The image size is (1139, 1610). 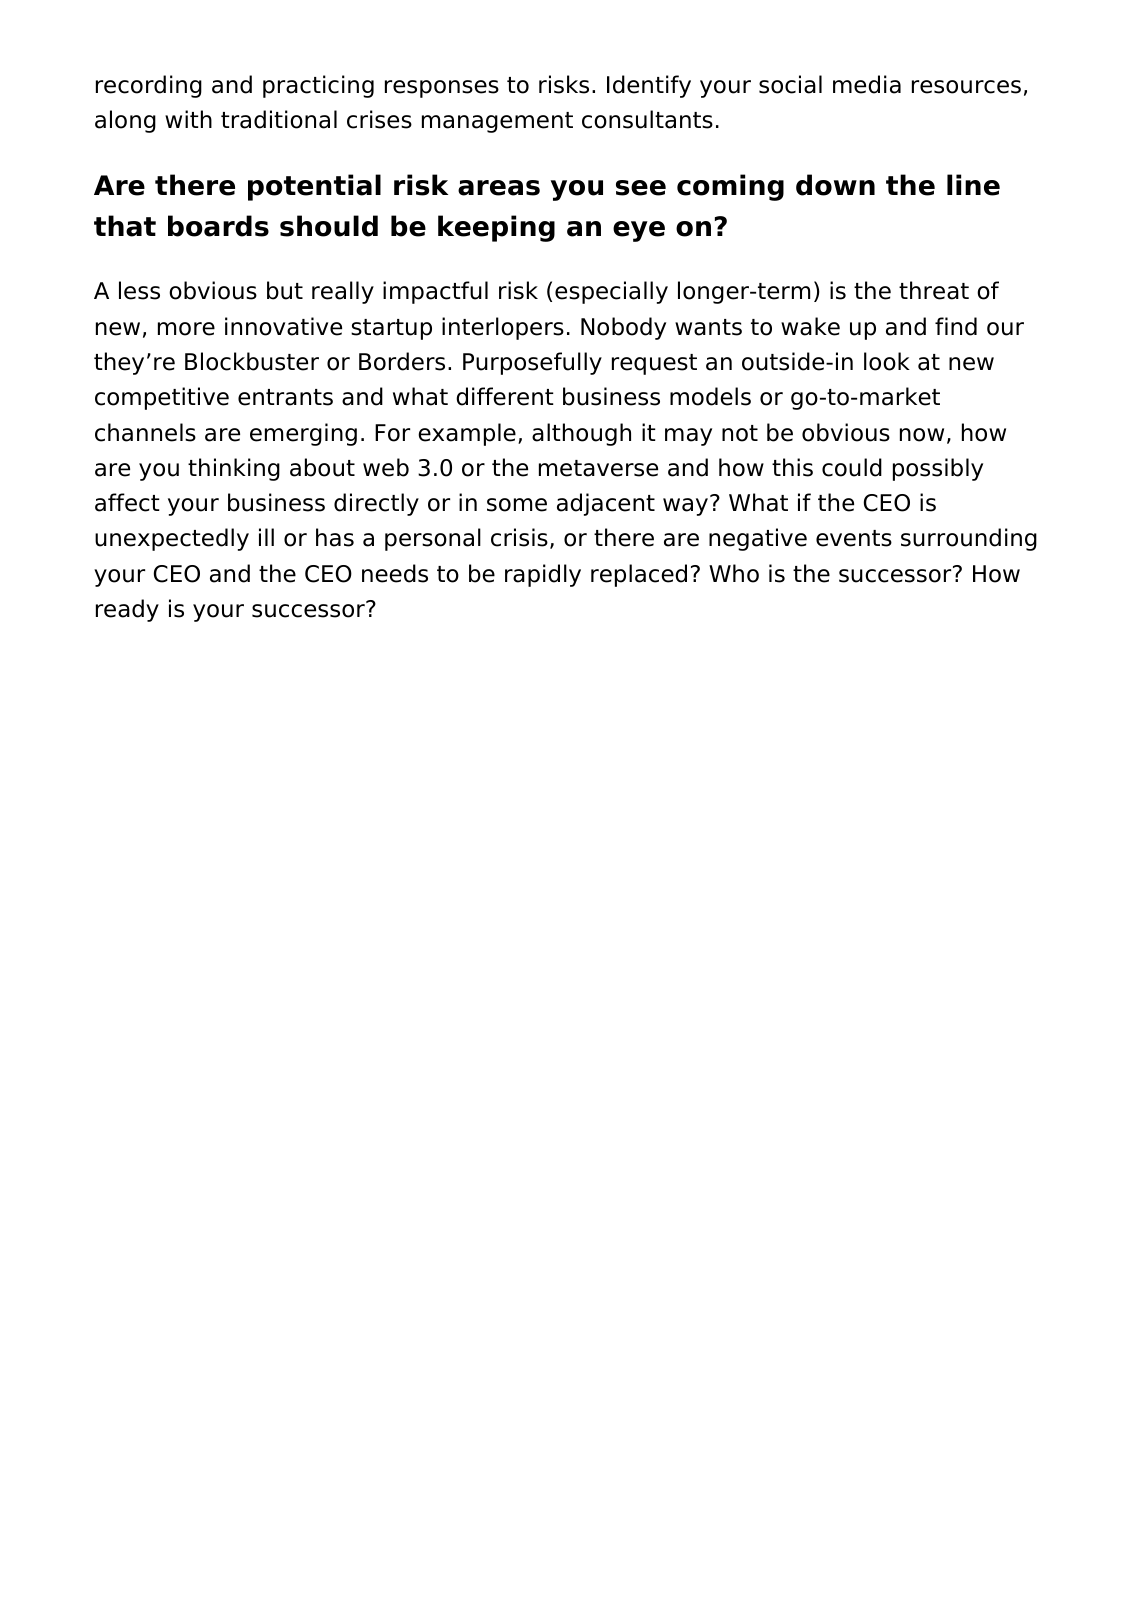 What do you see at coordinates (303, 434) in the screenshot?
I see `emerging` at bounding box center [303, 434].
